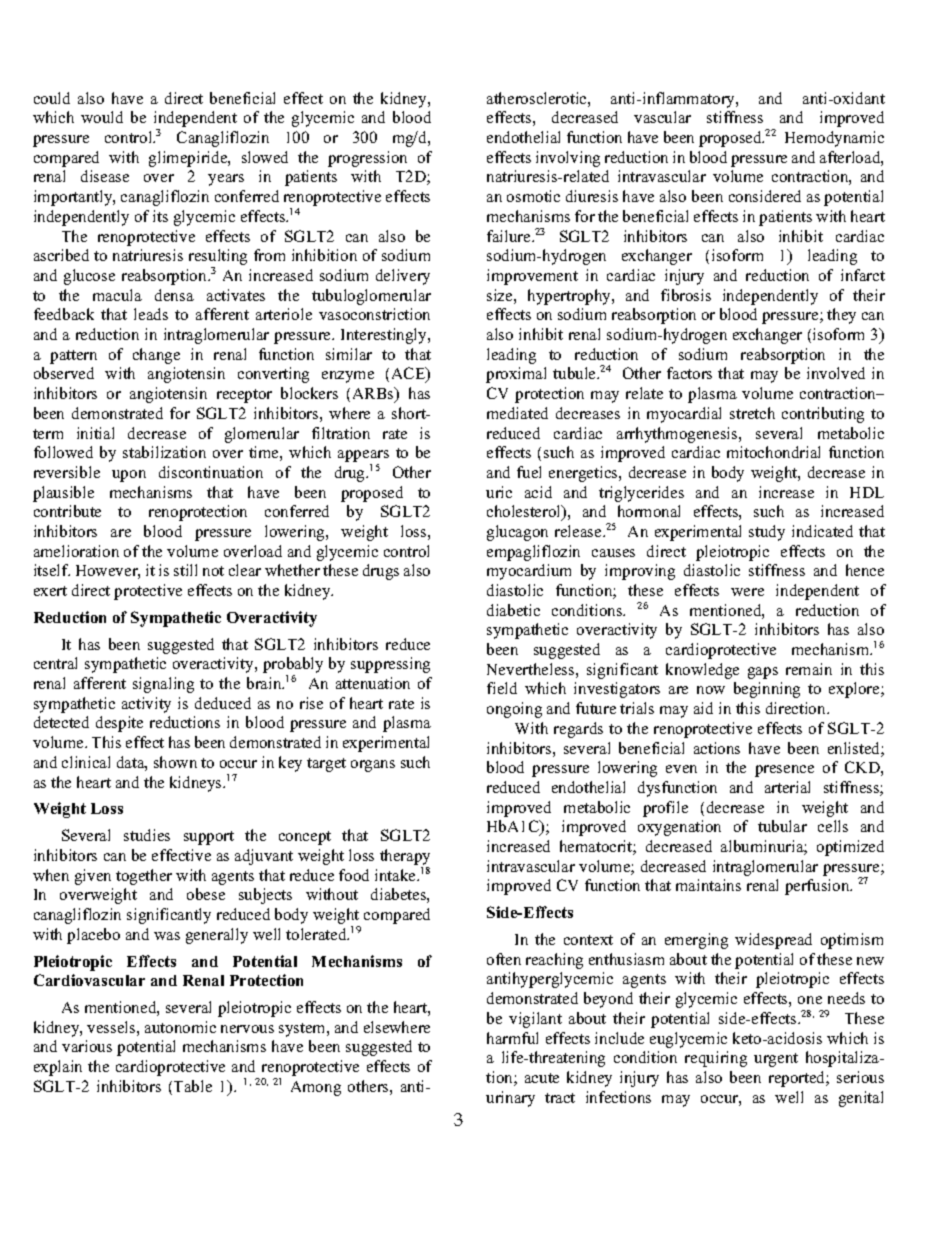 This screenshot has height=1233, width=952. What do you see at coordinates (367, 159) in the screenshot?
I see `progression` at bounding box center [367, 159].
